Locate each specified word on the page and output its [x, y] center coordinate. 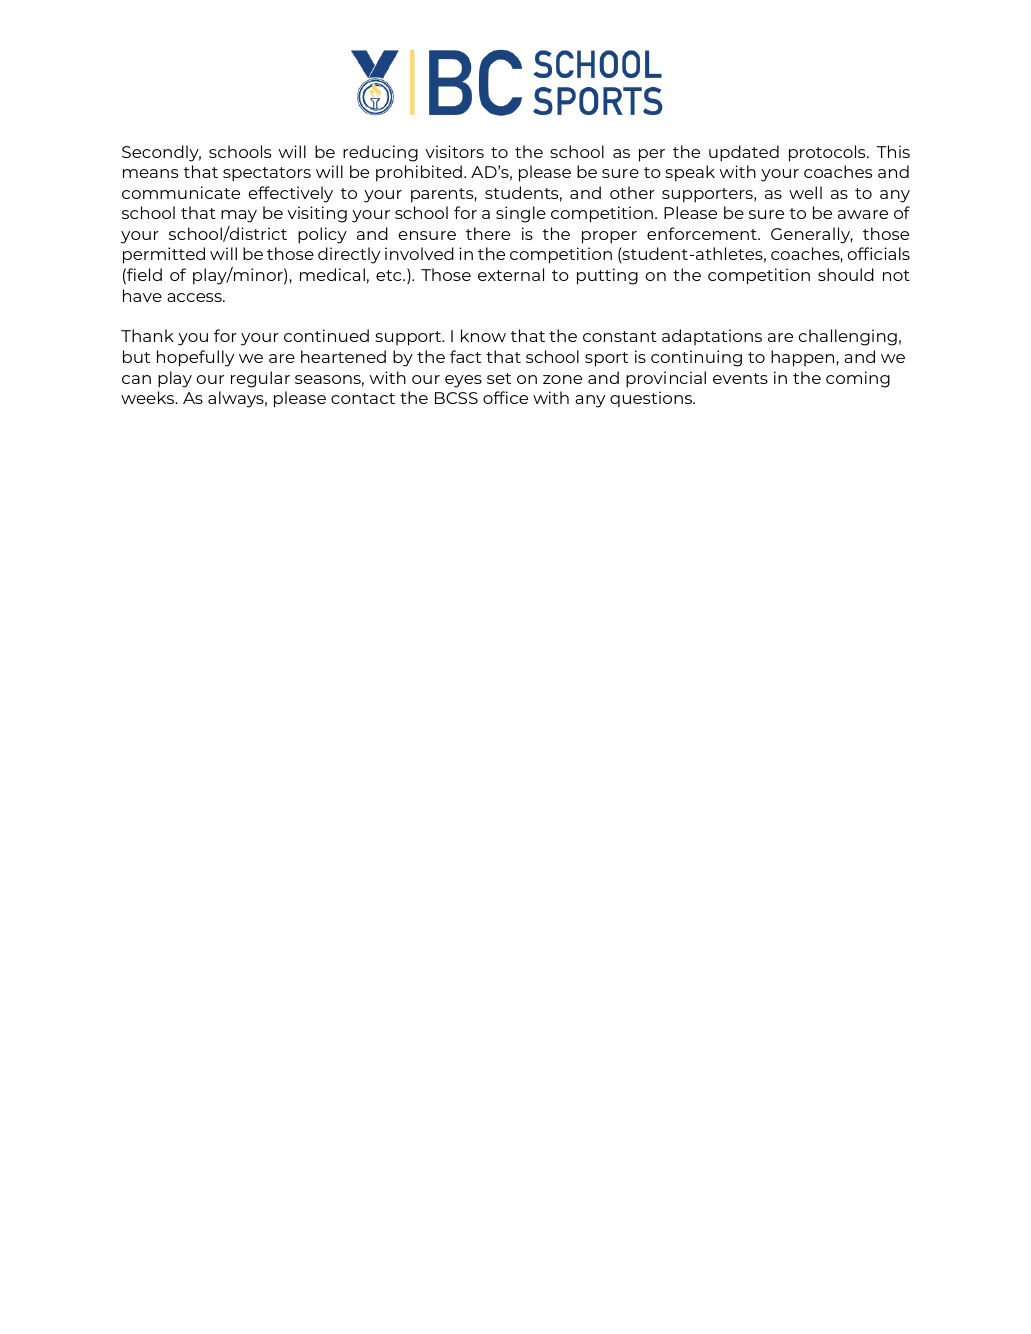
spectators [267, 174]
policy [322, 235]
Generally [812, 235]
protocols [828, 153]
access [195, 297]
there [488, 233]
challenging [848, 337]
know [483, 335]
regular [260, 379]
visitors [454, 151]
